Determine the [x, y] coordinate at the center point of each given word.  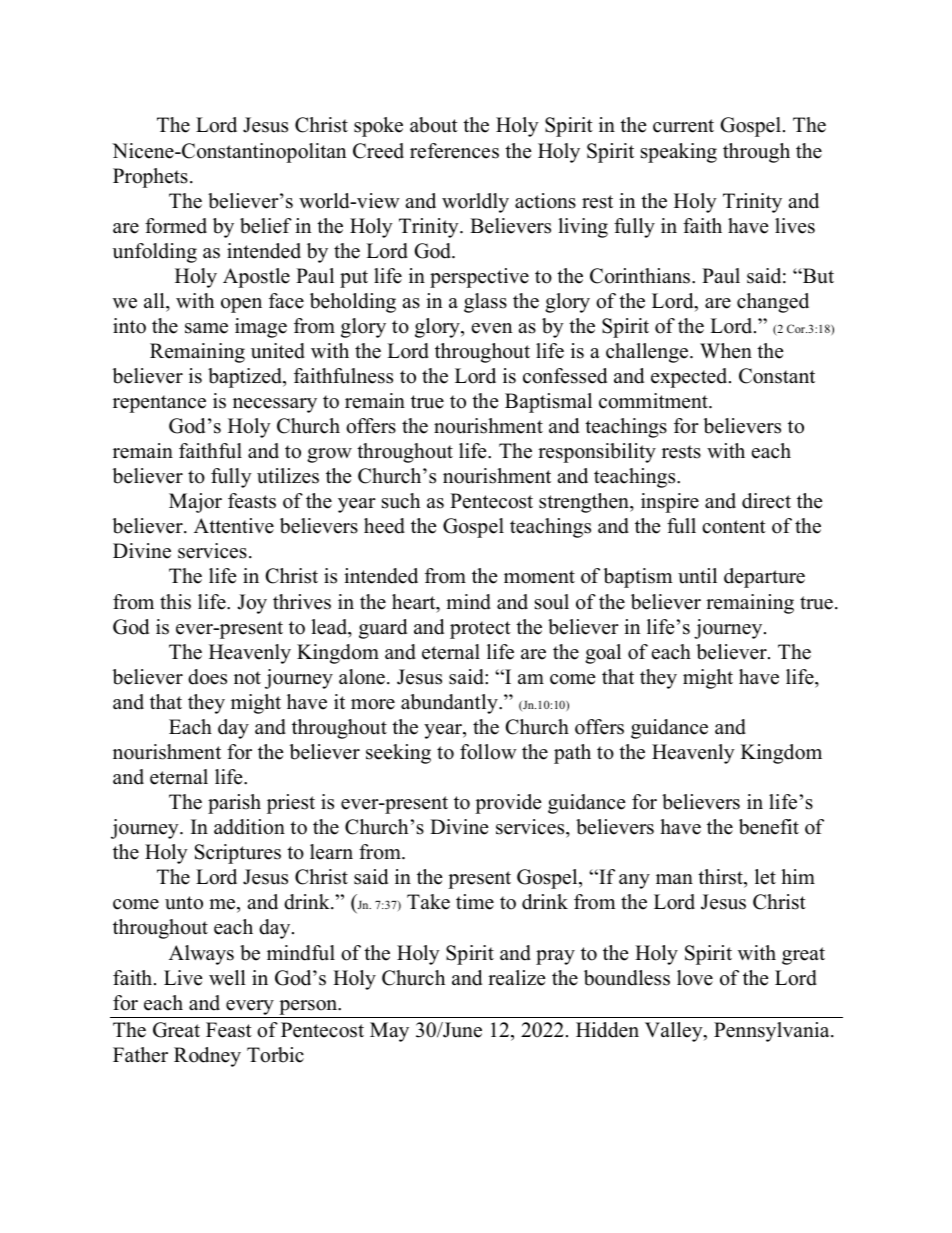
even [492, 328]
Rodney [207, 1057]
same [206, 328]
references [454, 151]
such [401, 501]
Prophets [150, 178]
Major [195, 503]
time [475, 902]
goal [603, 654]
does [207, 677]
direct [766, 501]
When [726, 351]
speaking [679, 153]
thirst [721, 878]
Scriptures [238, 854]
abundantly [450, 704]
